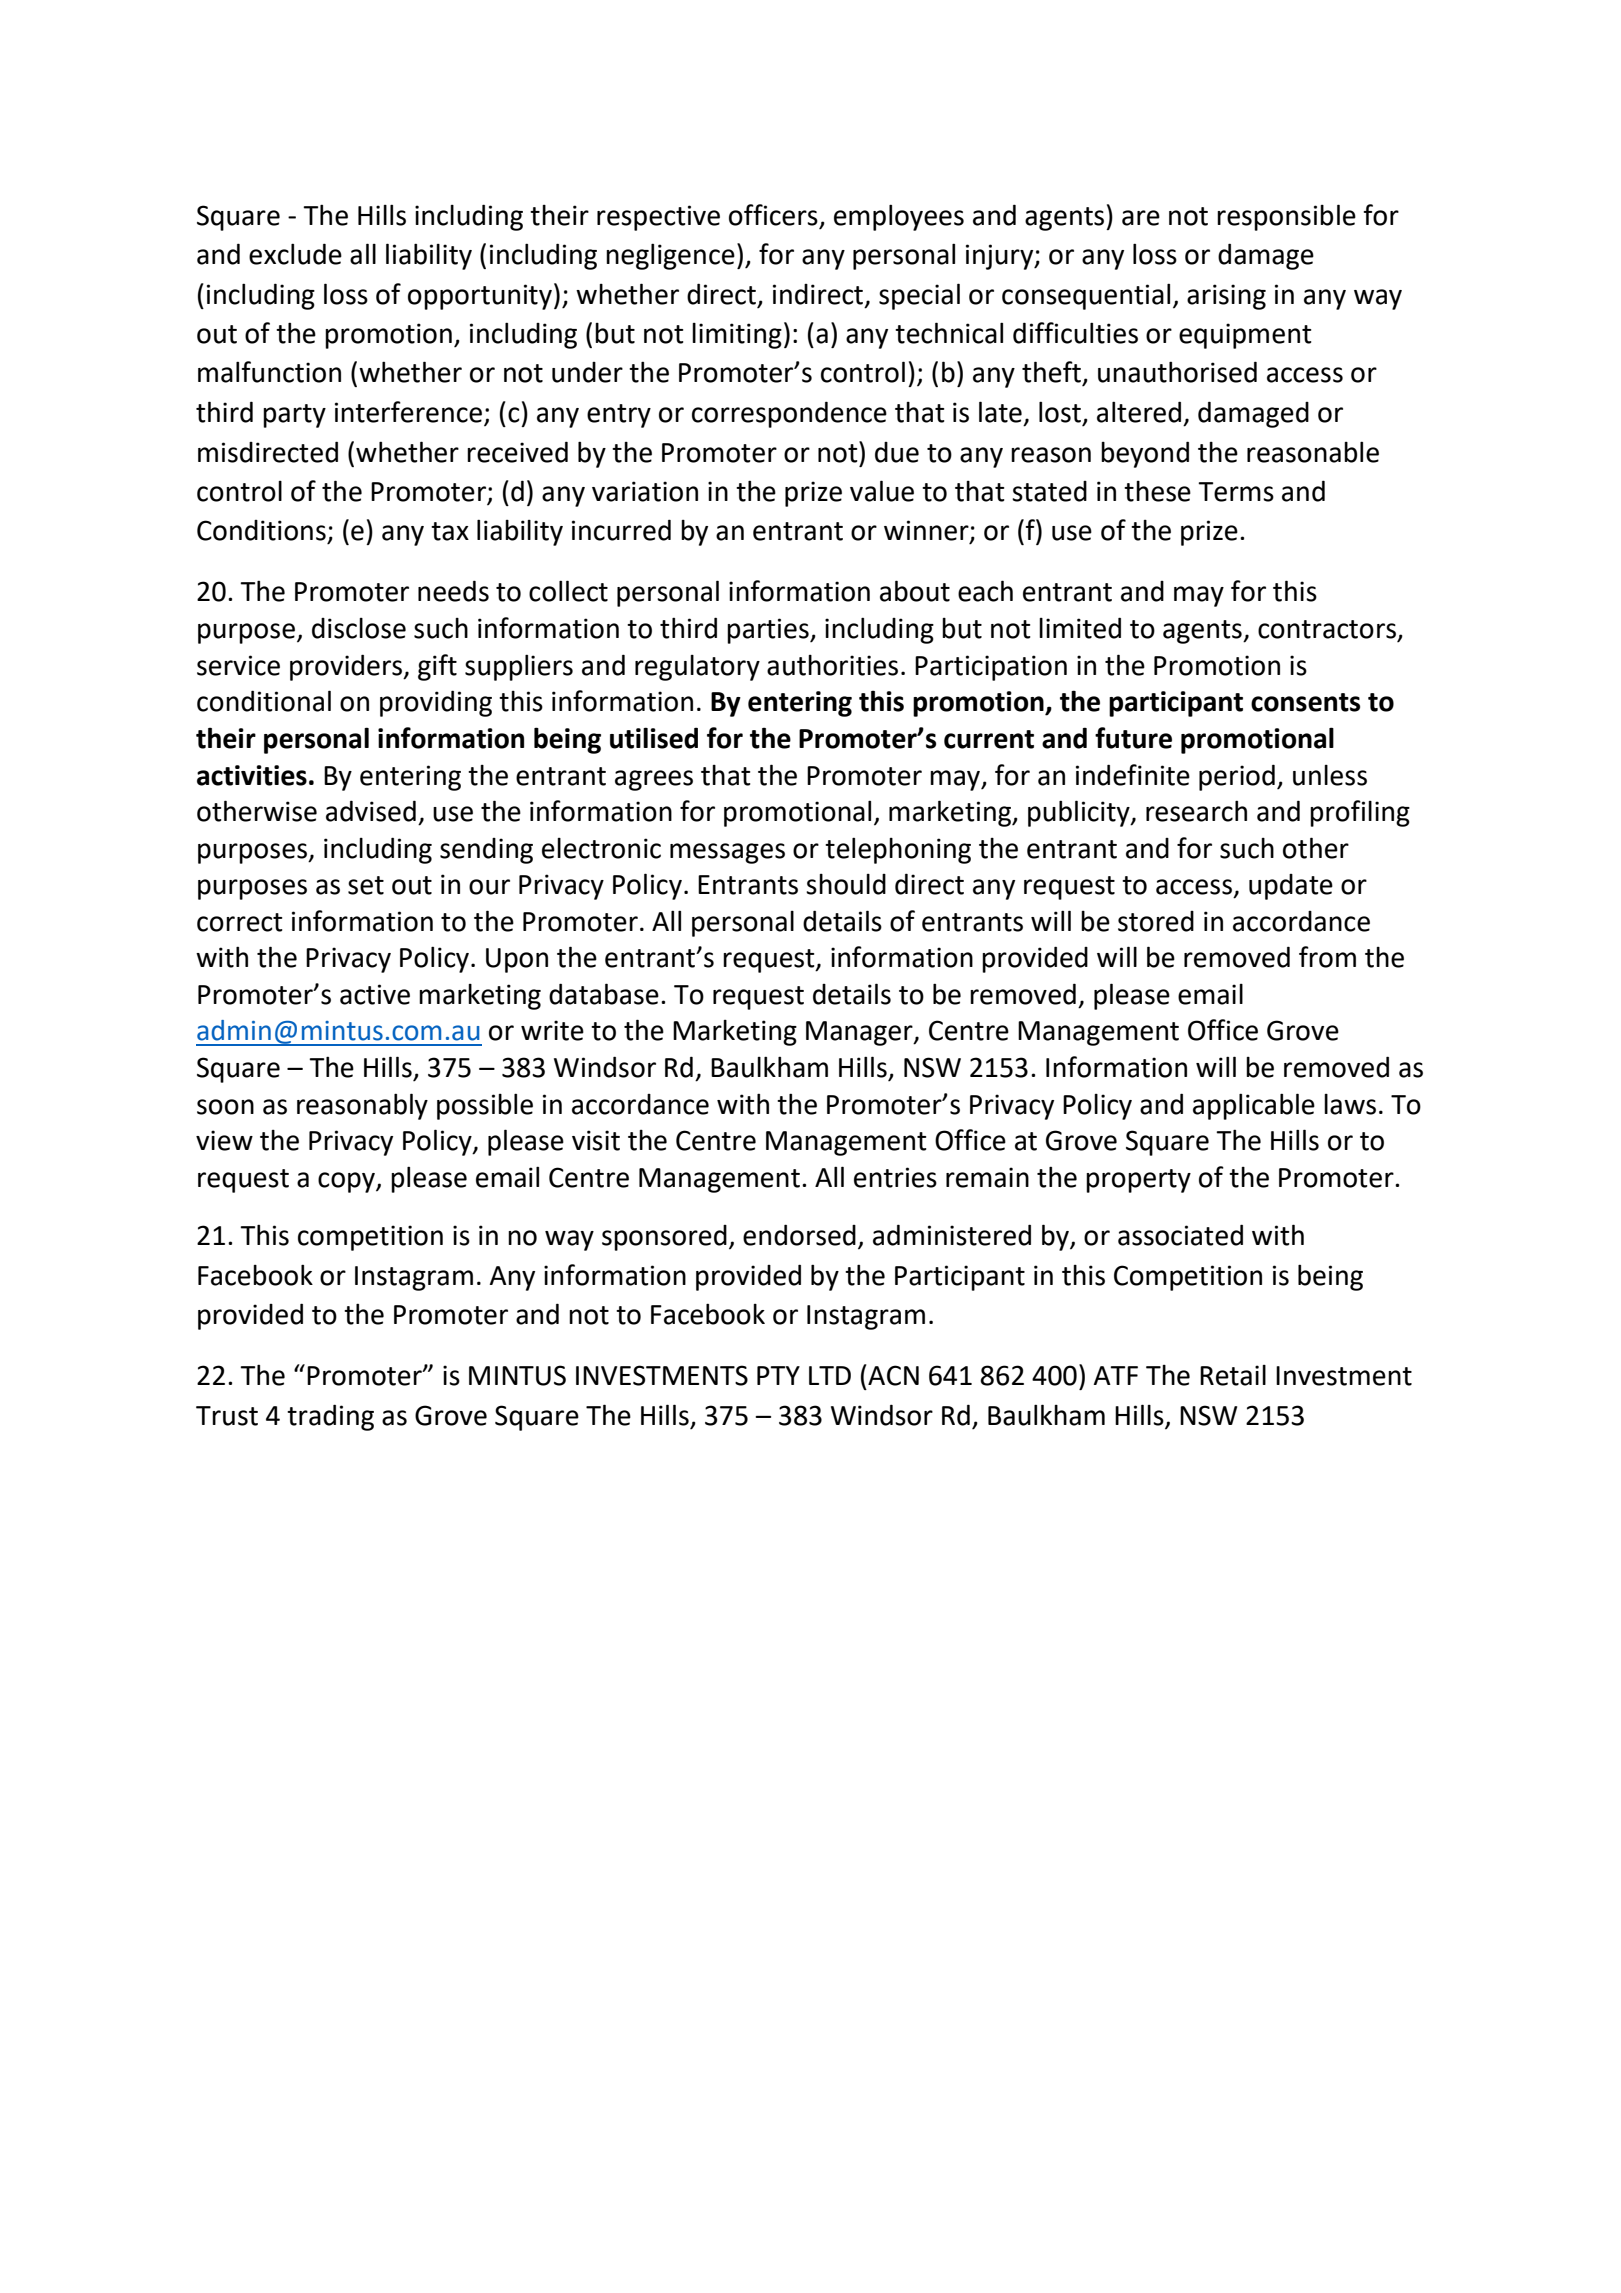 This page has width=1621, height=2293. I want to click on trading, so click(330, 1417).
